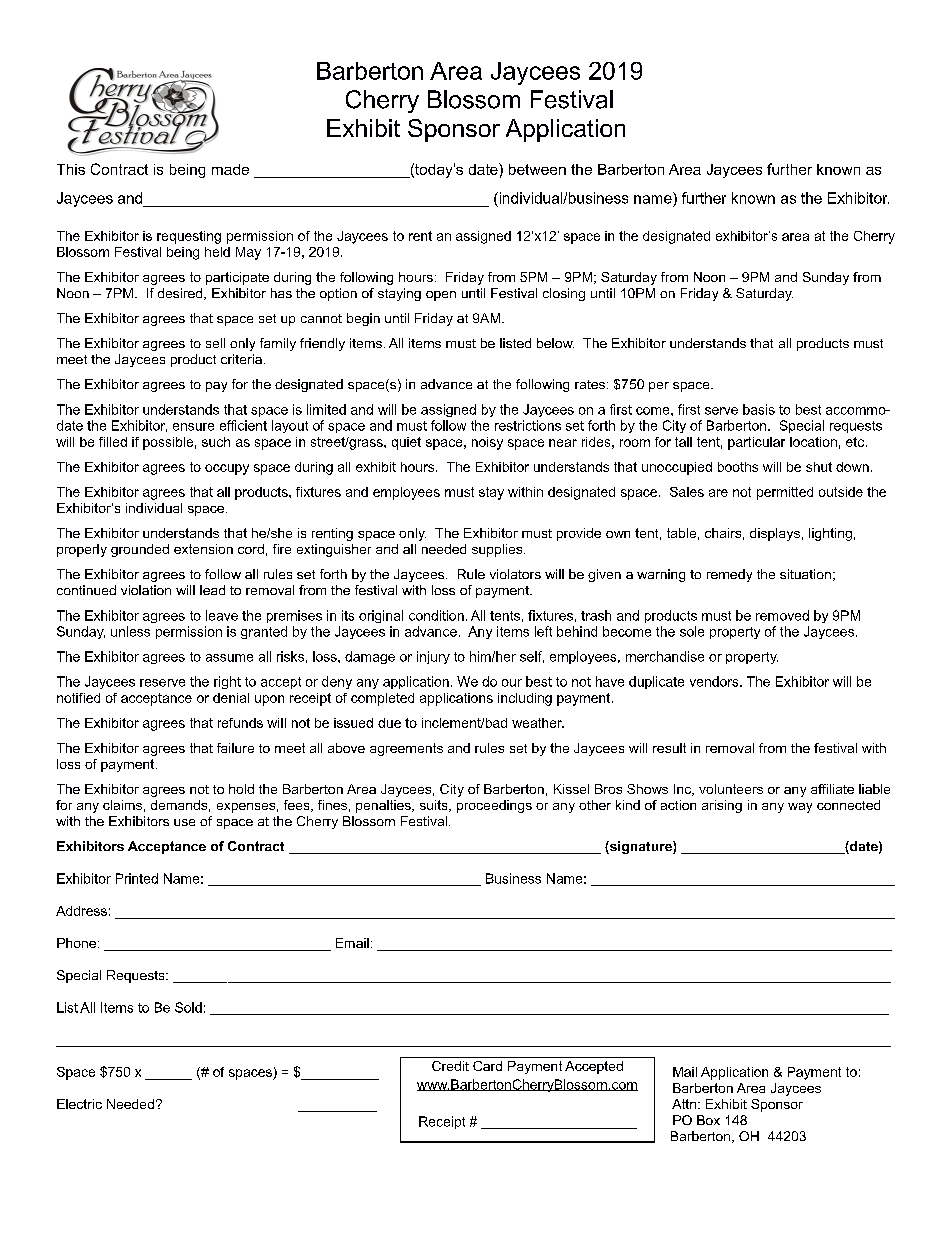  What do you see at coordinates (433, 657) in the document?
I see `injury` at bounding box center [433, 657].
